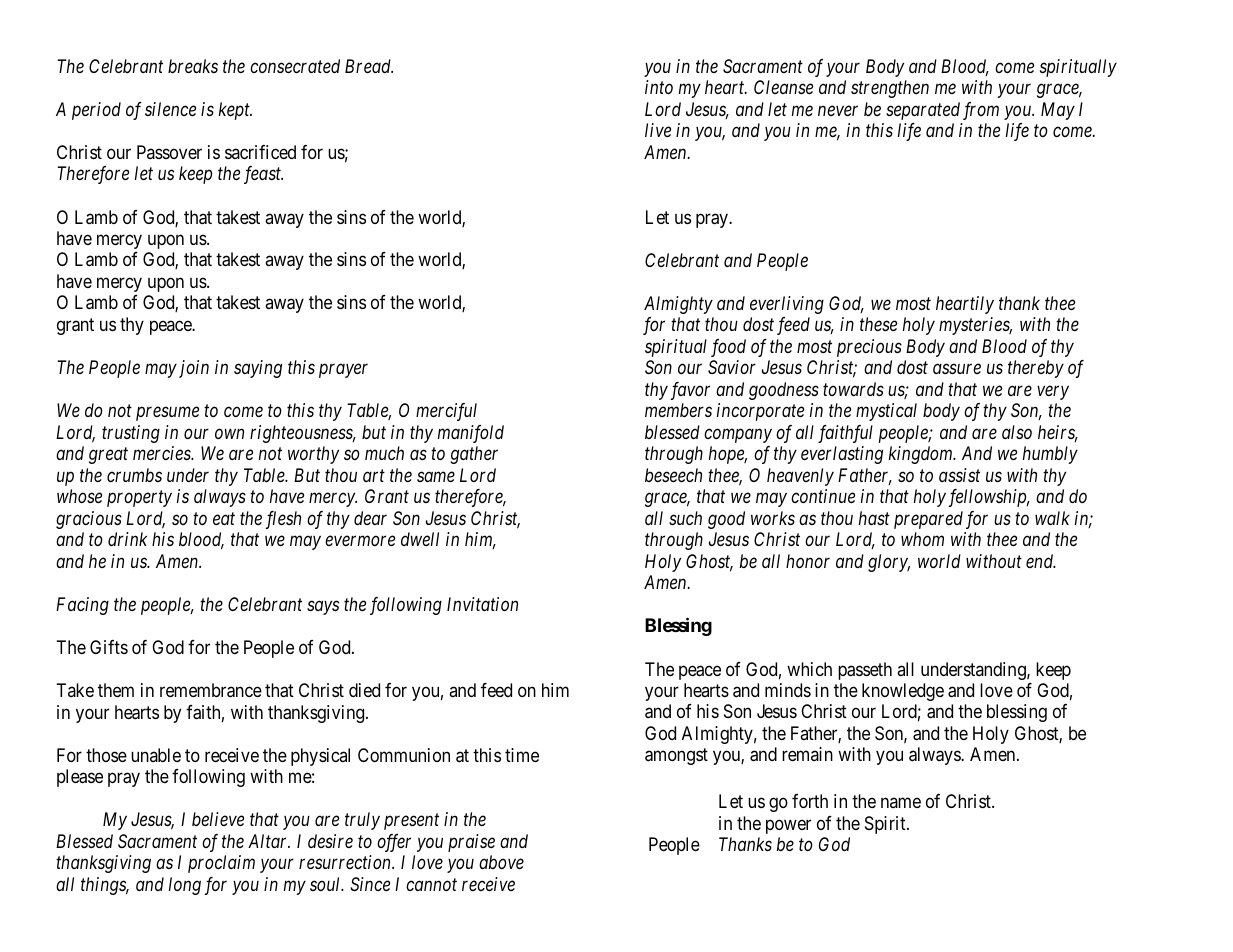  I want to click on proclaim, so click(221, 864).
